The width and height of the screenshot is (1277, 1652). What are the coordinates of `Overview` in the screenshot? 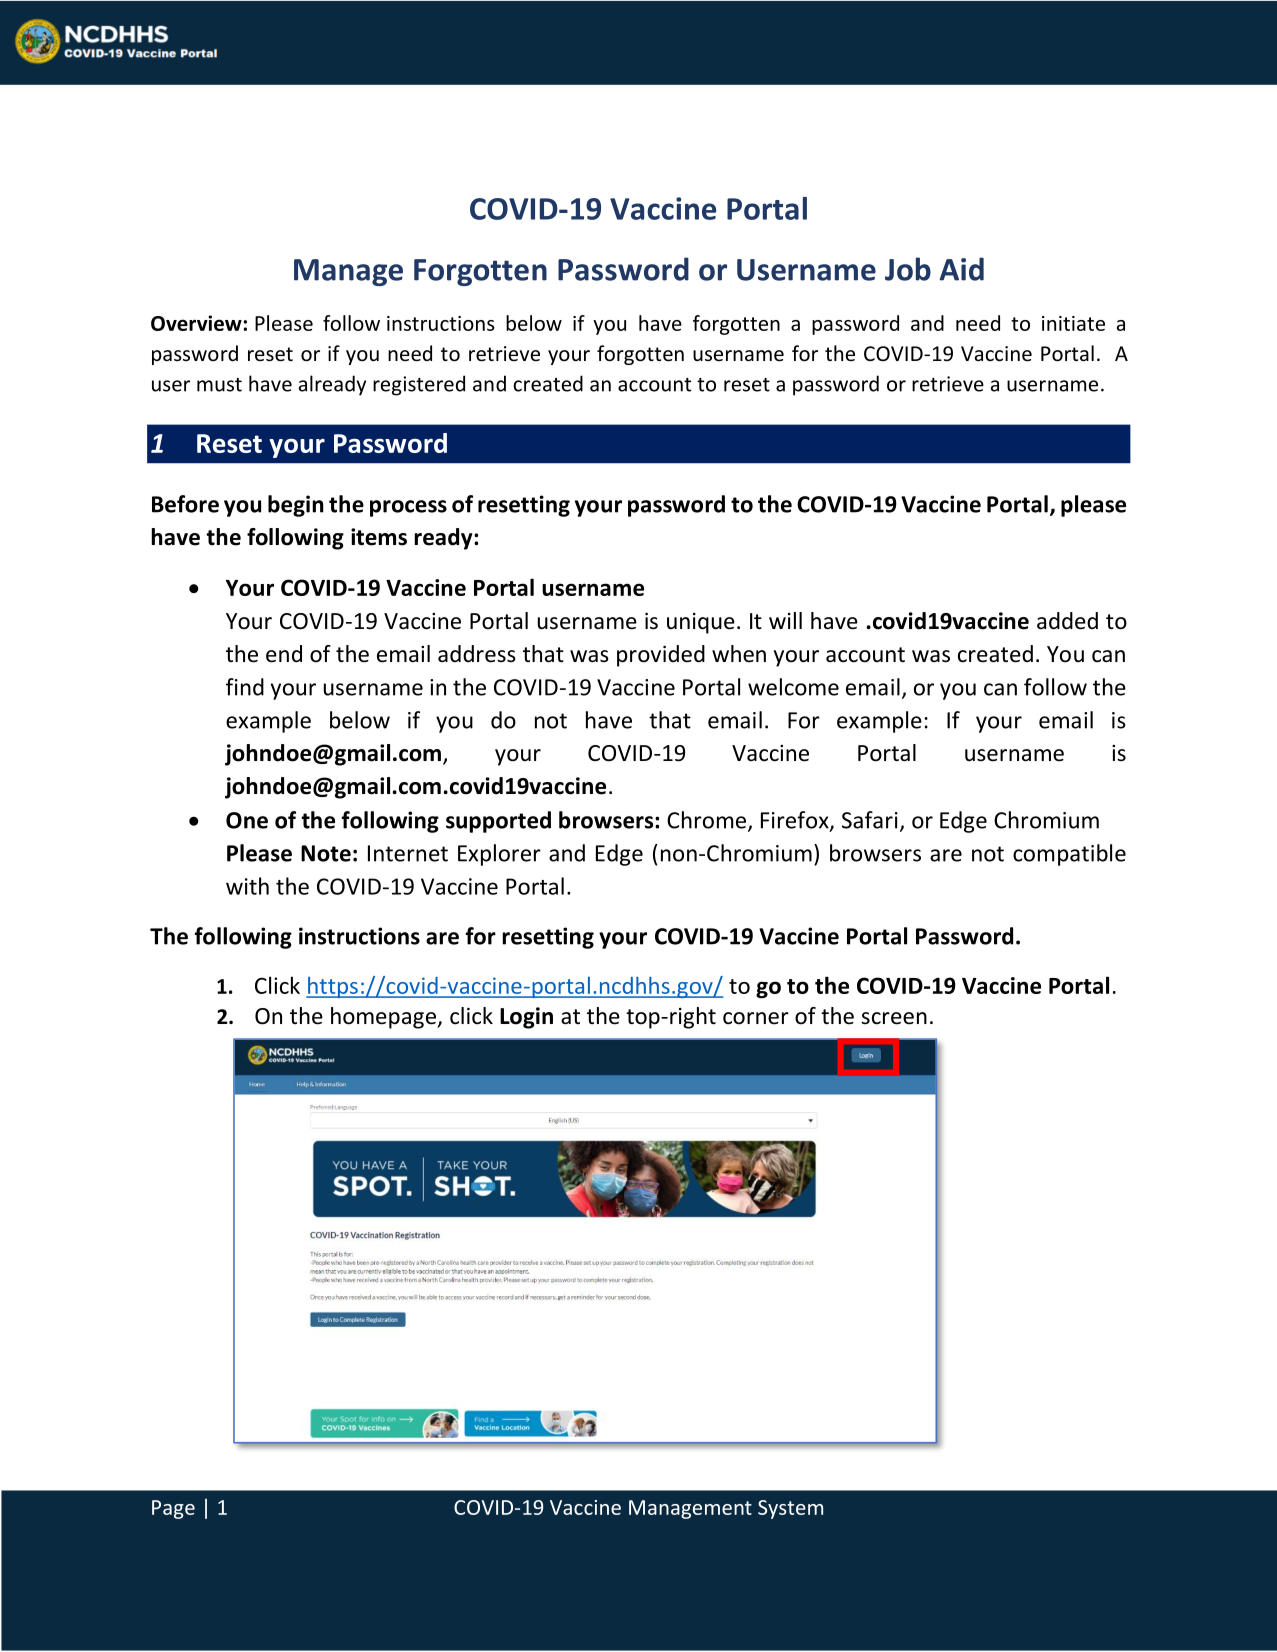 It's located at (196, 323).
